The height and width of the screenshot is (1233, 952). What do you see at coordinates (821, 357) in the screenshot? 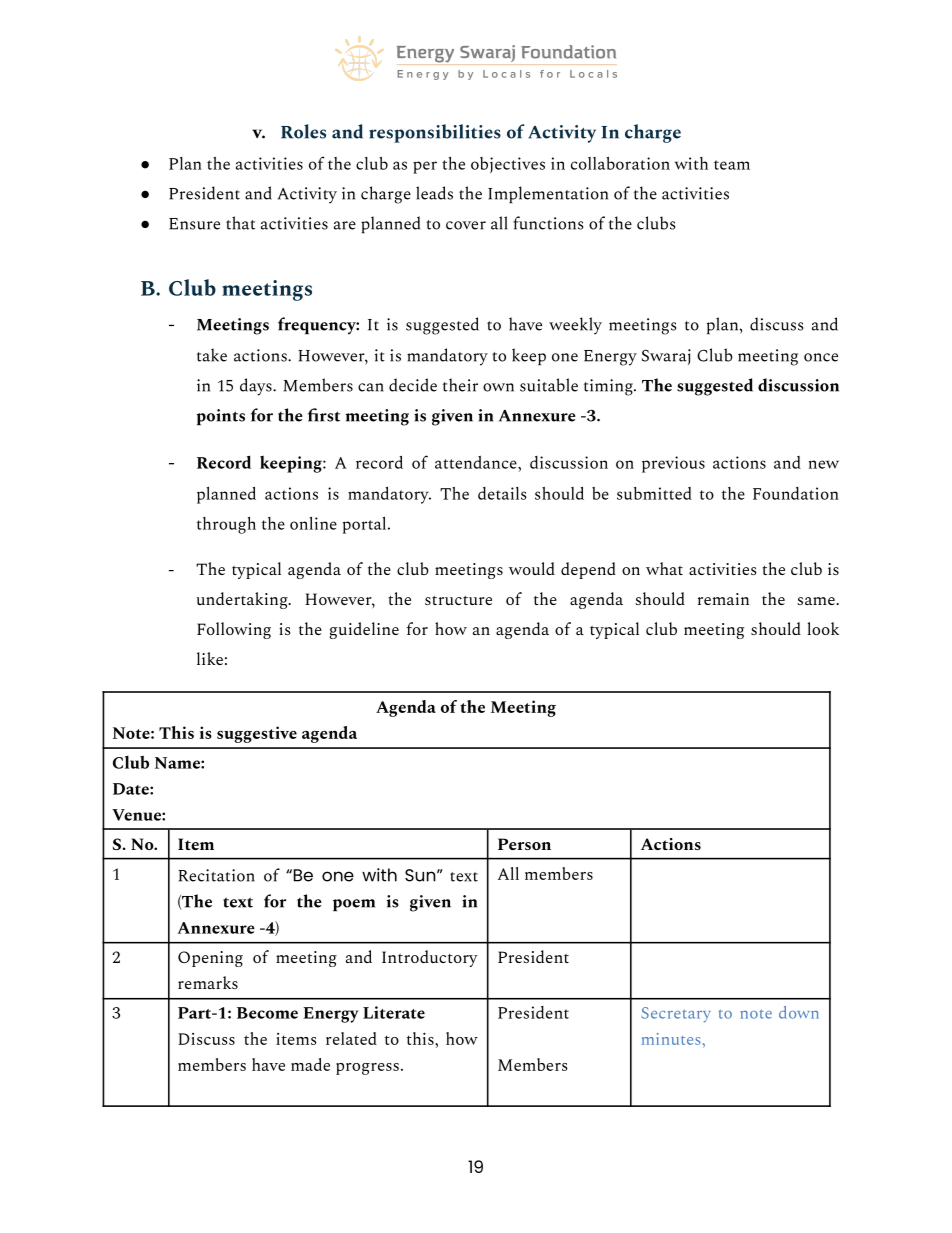
I see `once` at bounding box center [821, 357].
